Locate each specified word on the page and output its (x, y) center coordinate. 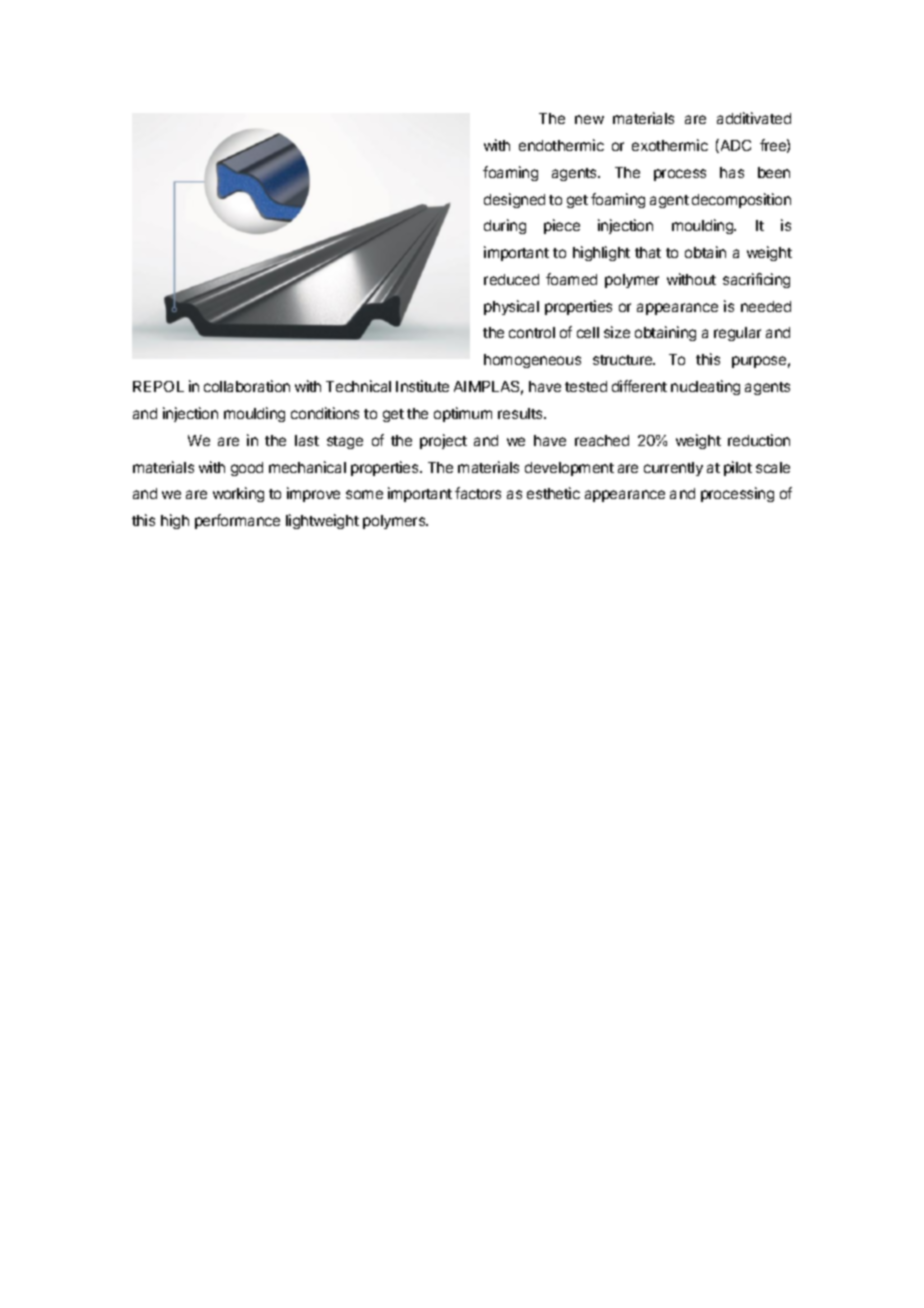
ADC (734, 146)
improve (313, 494)
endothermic (561, 145)
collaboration (247, 386)
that (648, 252)
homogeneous (532, 361)
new (589, 119)
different (639, 386)
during (505, 226)
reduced (511, 279)
